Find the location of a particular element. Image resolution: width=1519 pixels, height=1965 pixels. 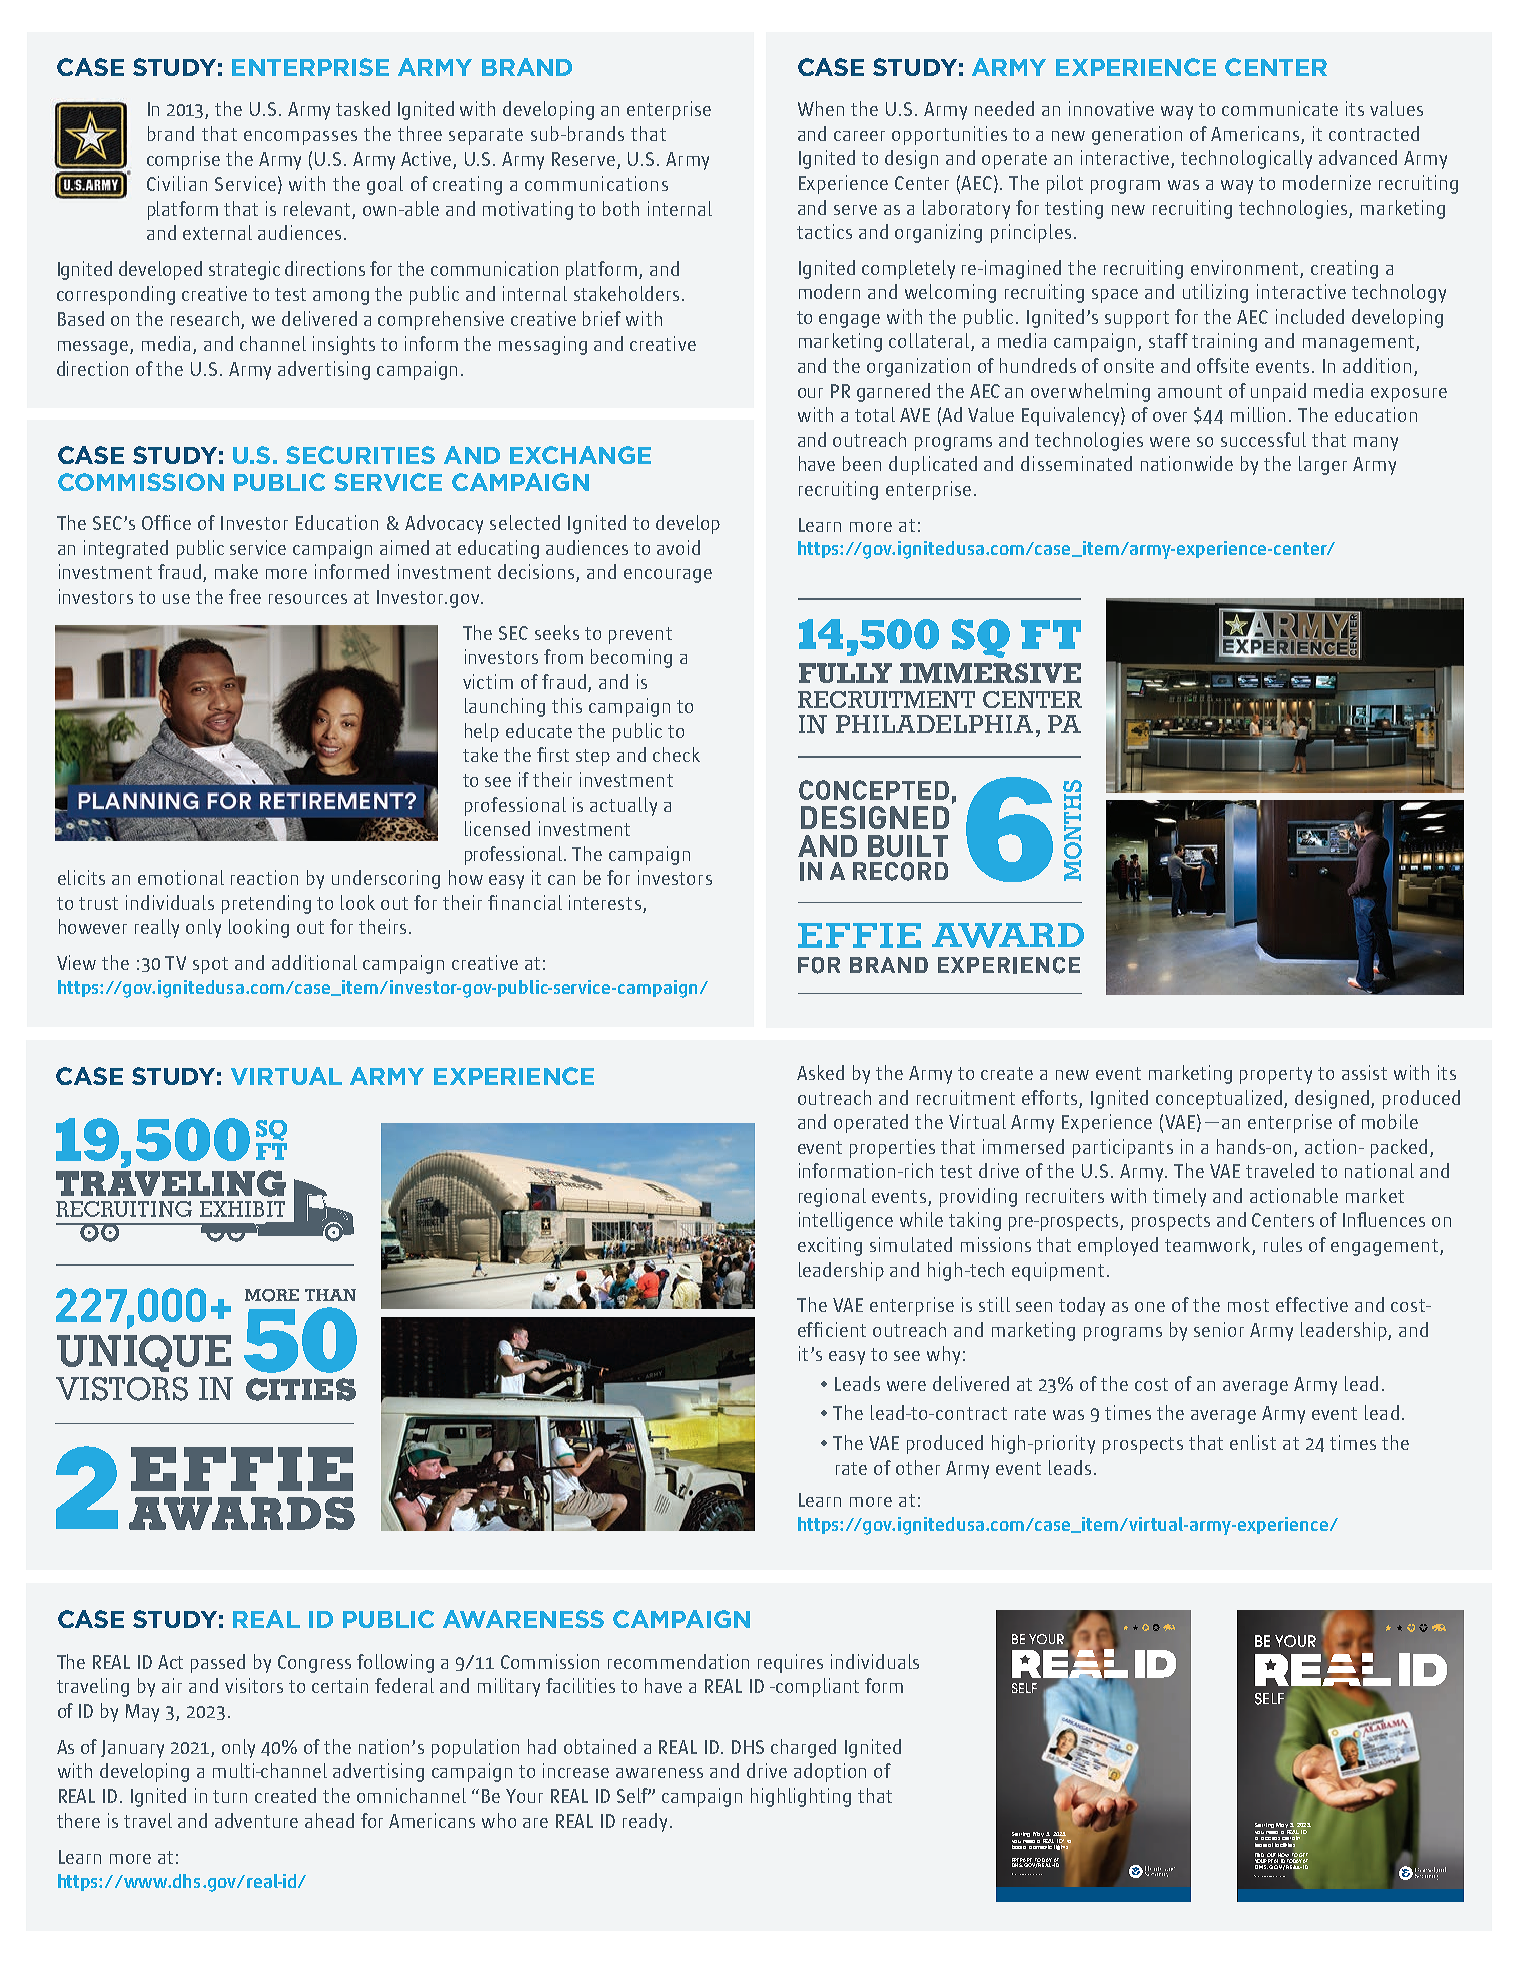

interests is located at coordinates (605, 902).
